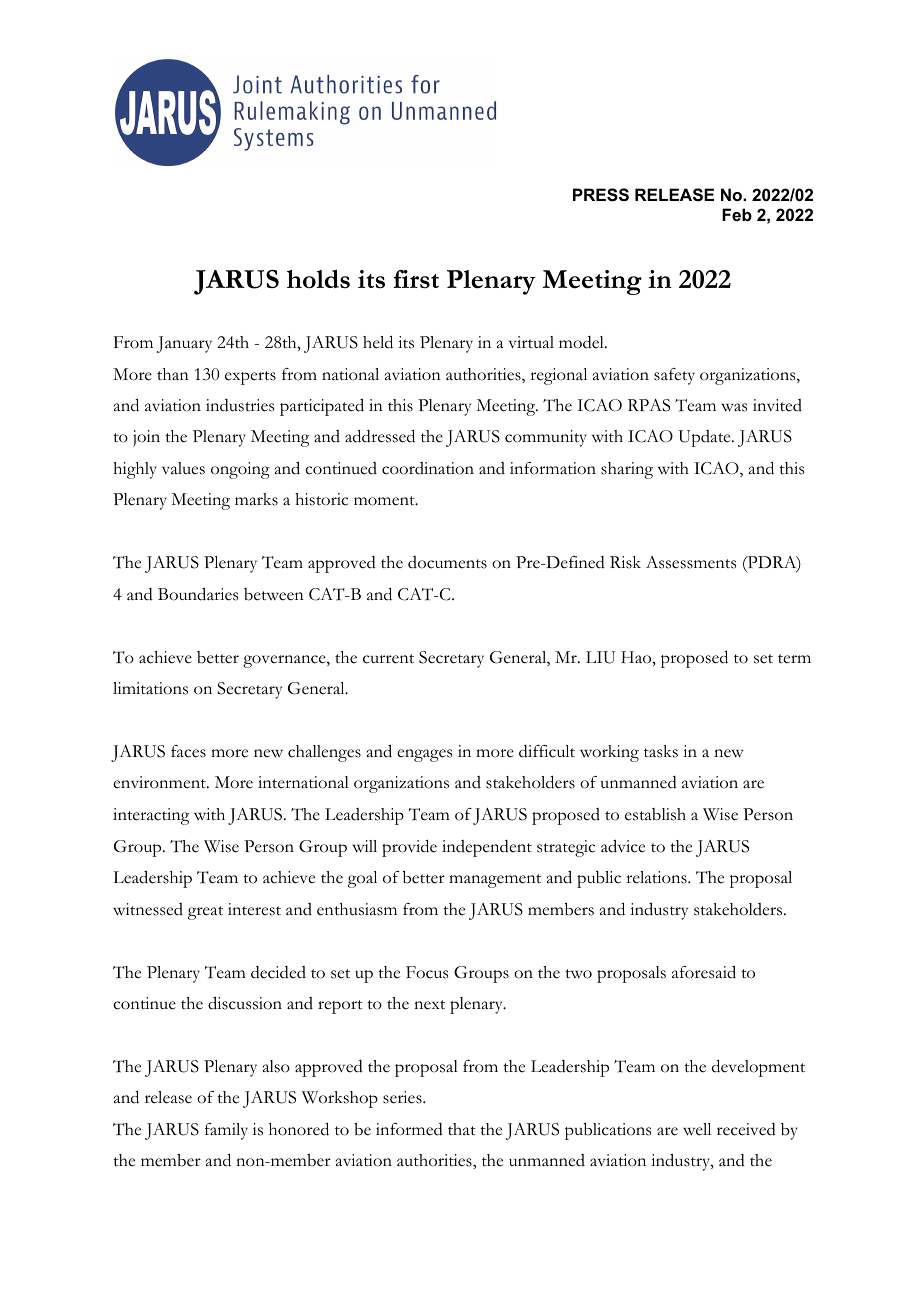  What do you see at coordinates (697, 1129) in the screenshot?
I see `well` at bounding box center [697, 1129].
